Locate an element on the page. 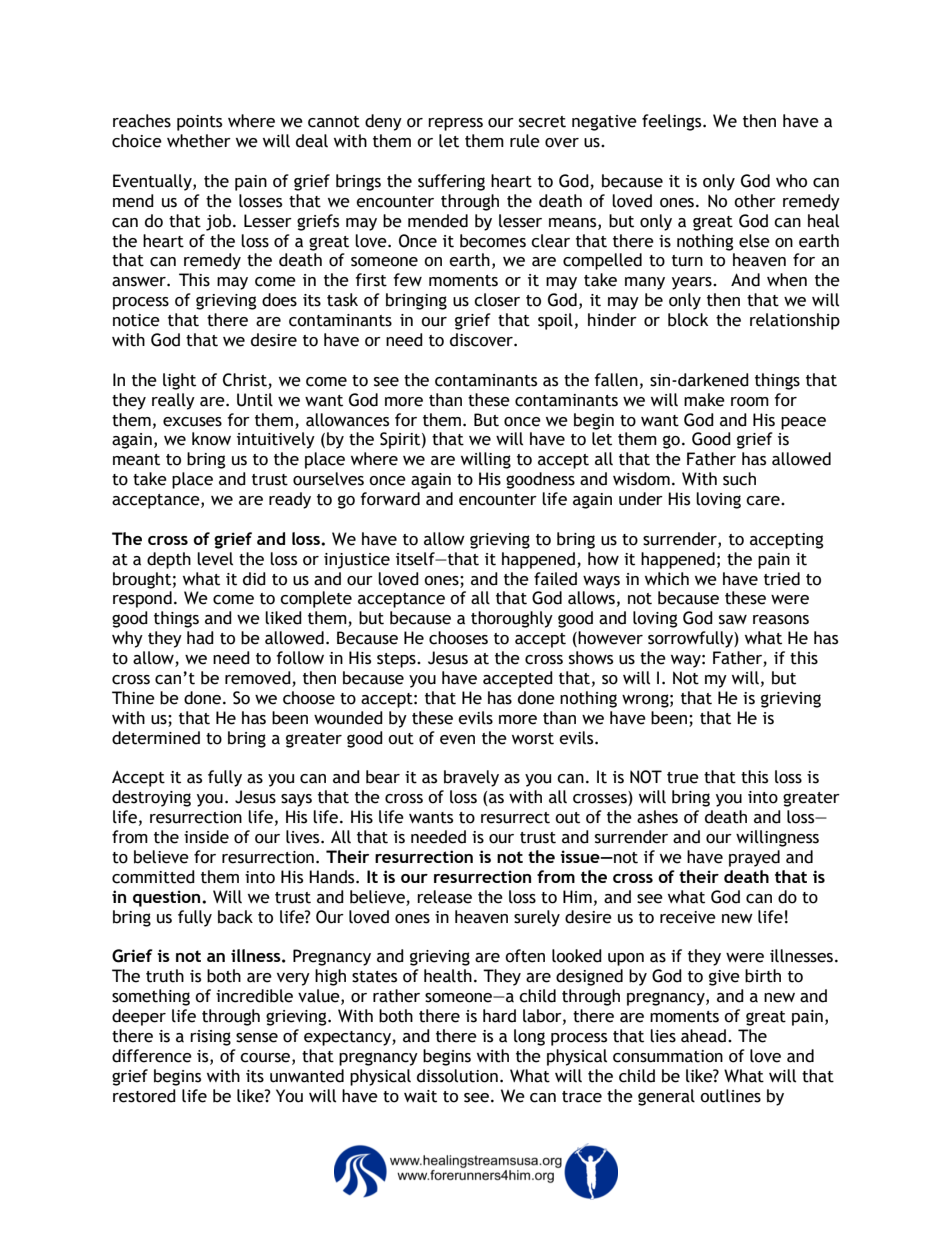  repress is located at coordinates (455, 124).
